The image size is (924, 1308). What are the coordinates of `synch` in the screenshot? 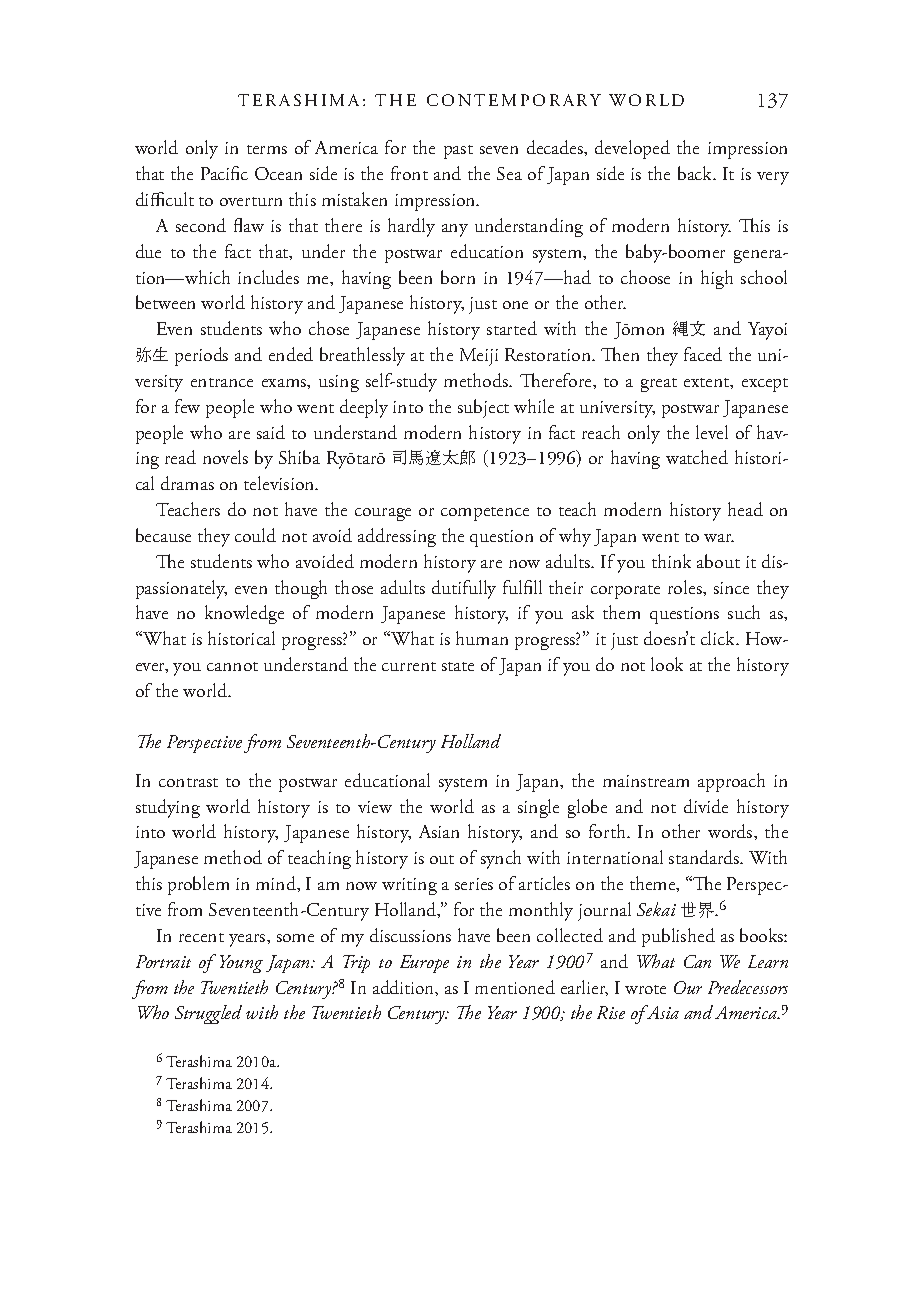 It's located at (501, 859).
